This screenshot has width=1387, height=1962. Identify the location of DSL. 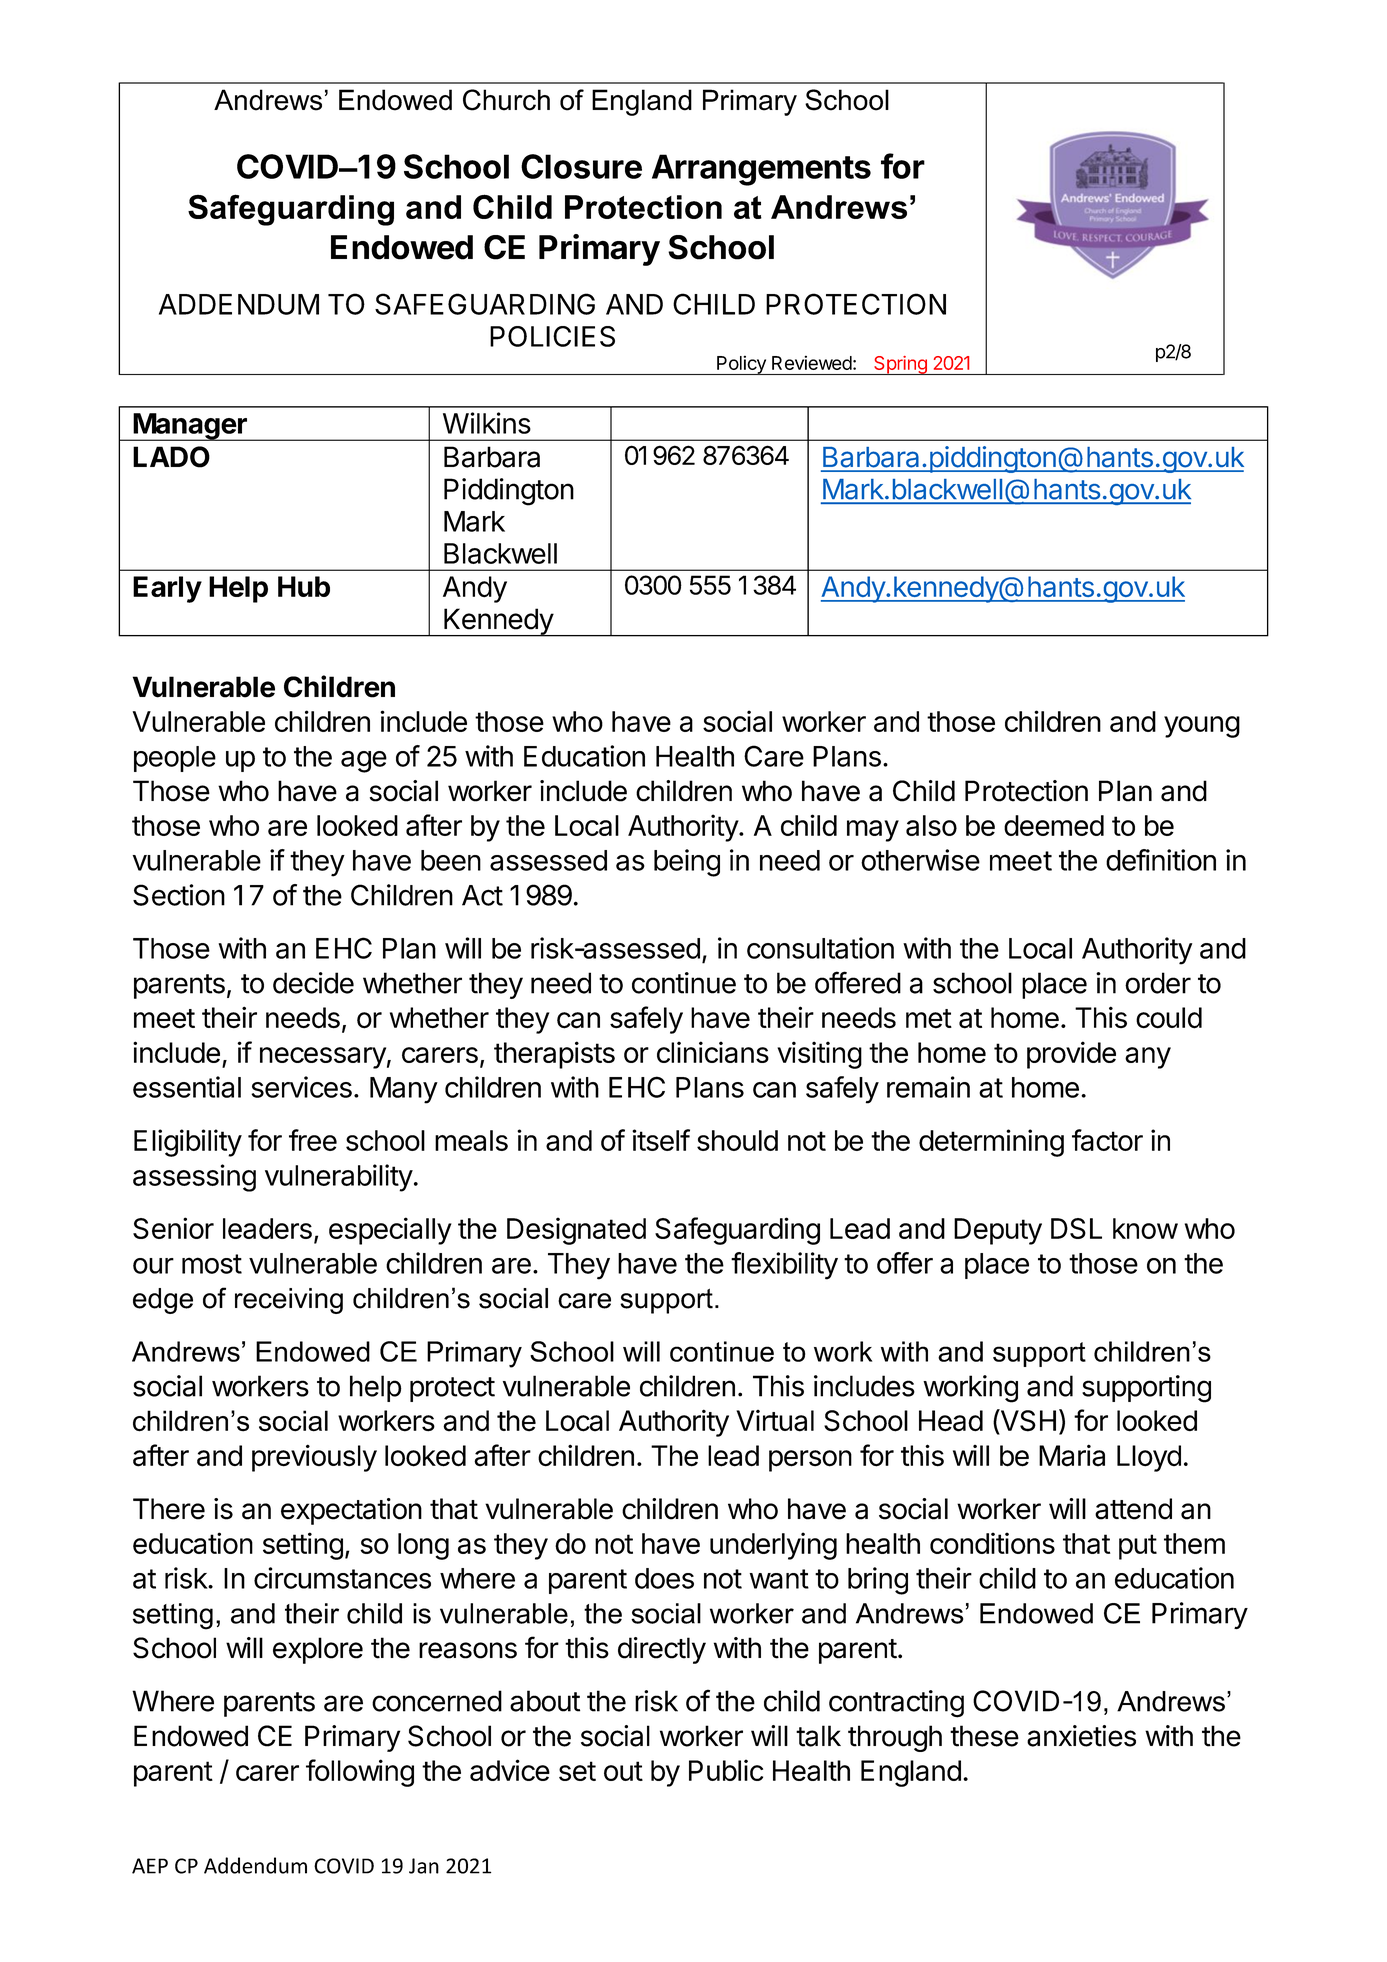
(1076, 1228).
